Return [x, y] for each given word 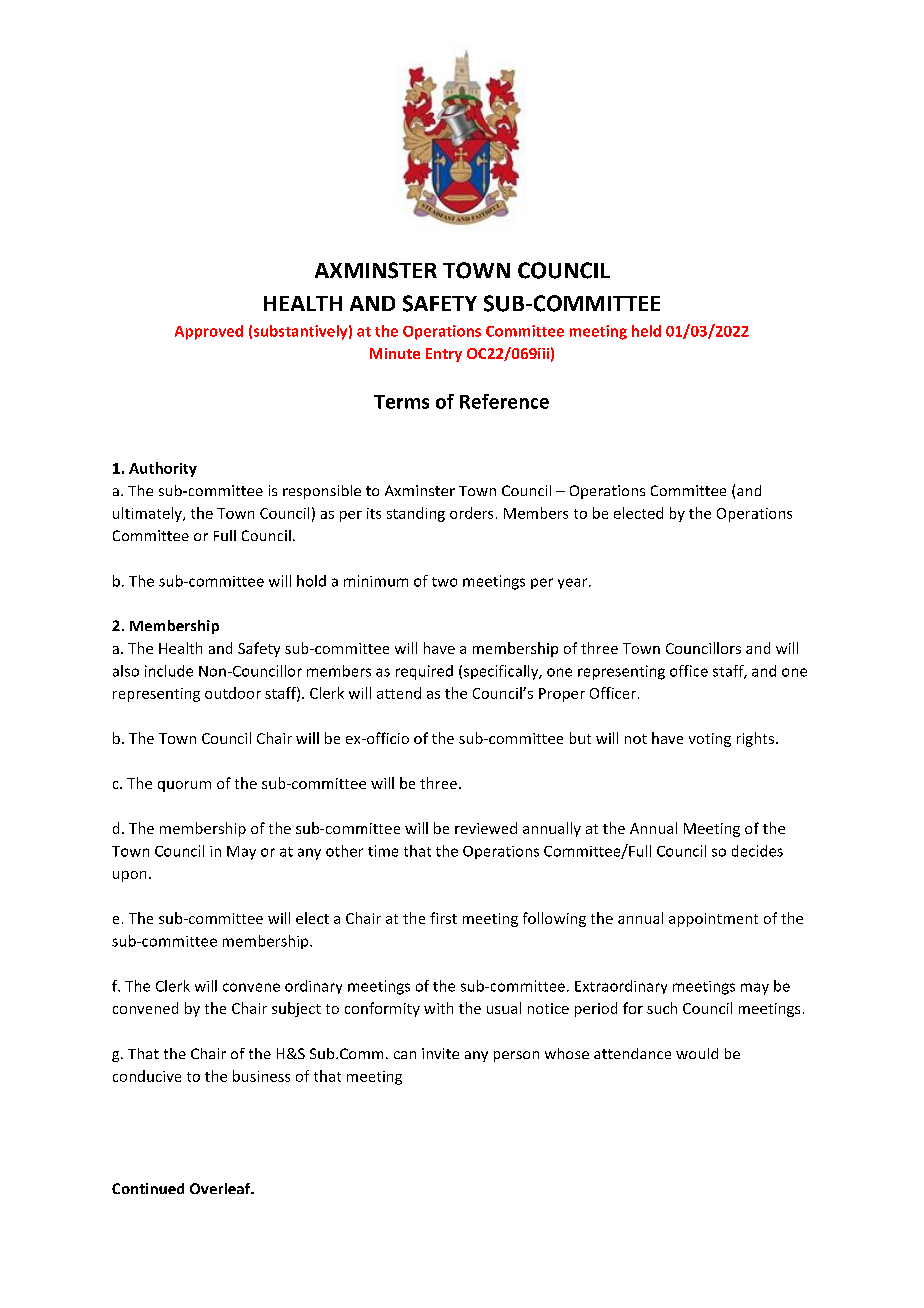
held [646, 331]
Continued [148, 1188]
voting [710, 740]
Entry [444, 355]
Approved [209, 332]
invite [440, 1053]
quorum [184, 786]
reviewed [486, 828]
